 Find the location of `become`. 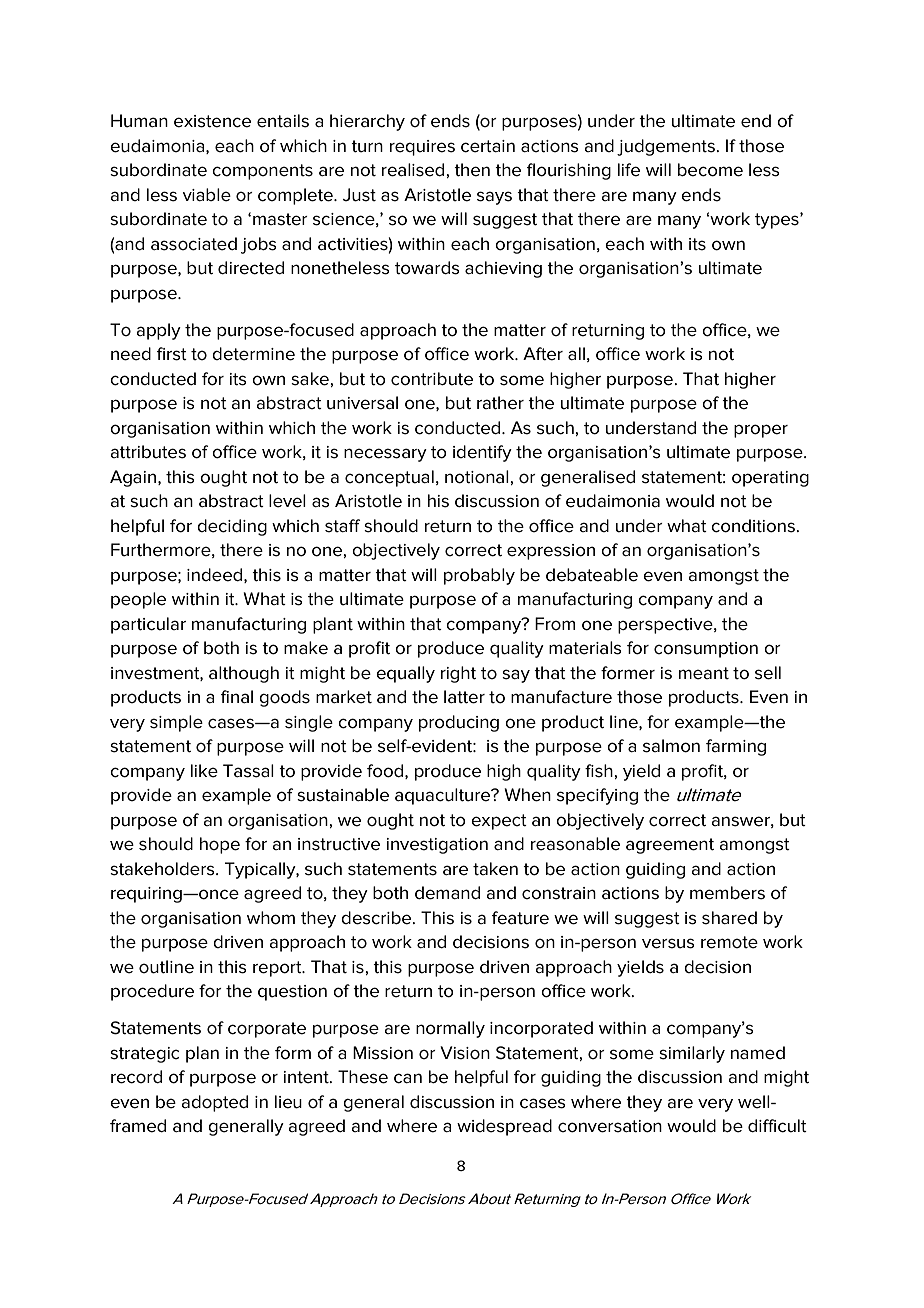

become is located at coordinates (710, 170).
